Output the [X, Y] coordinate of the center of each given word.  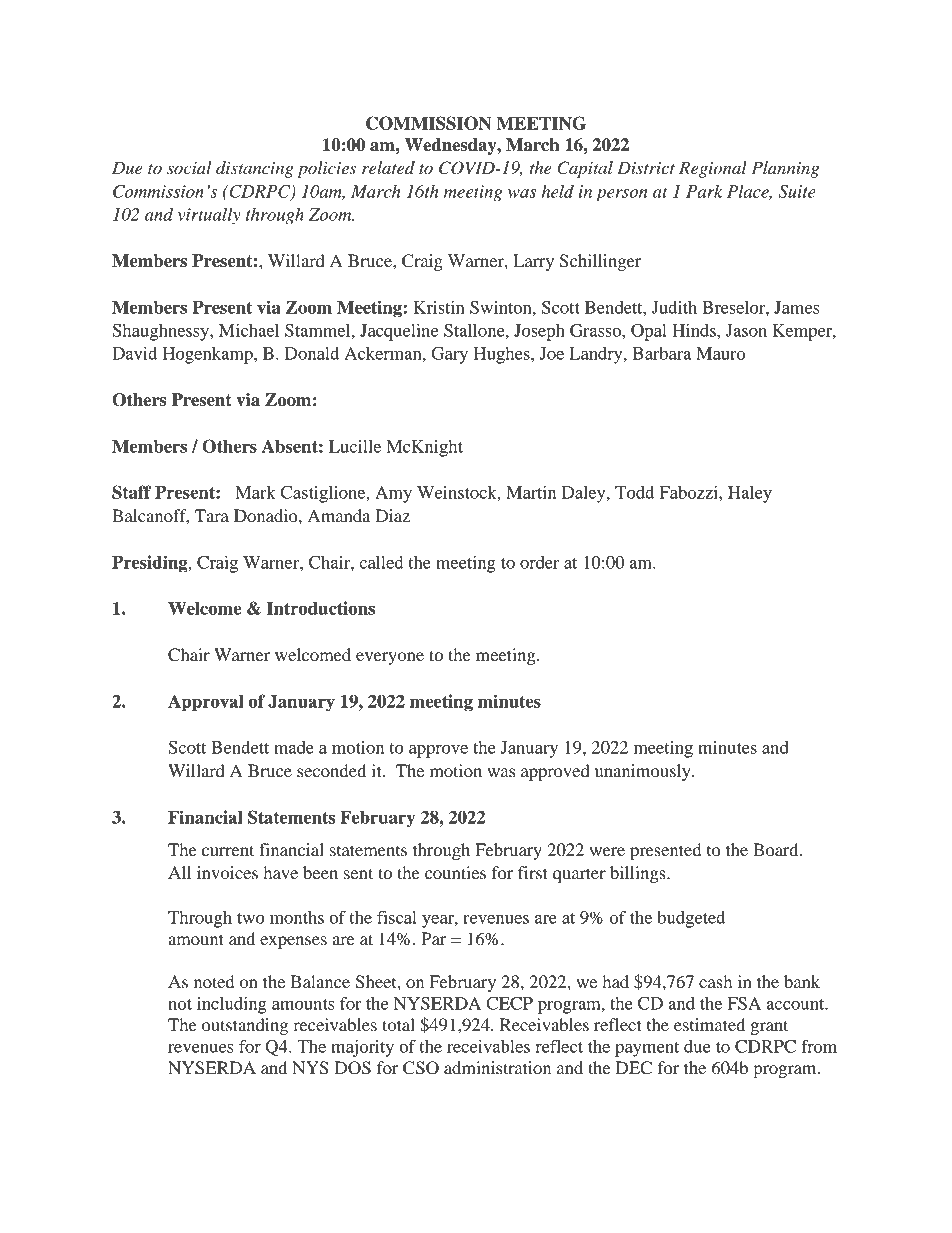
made [294, 747]
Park [704, 191]
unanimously [644, 772]
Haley [750, 494]
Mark [255, 492]
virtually [209, 216]
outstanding [245, 1026]
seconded [331, 770]
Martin [531, 492]
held [558, 191]
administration [497, 1067]
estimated [709, 1024]
